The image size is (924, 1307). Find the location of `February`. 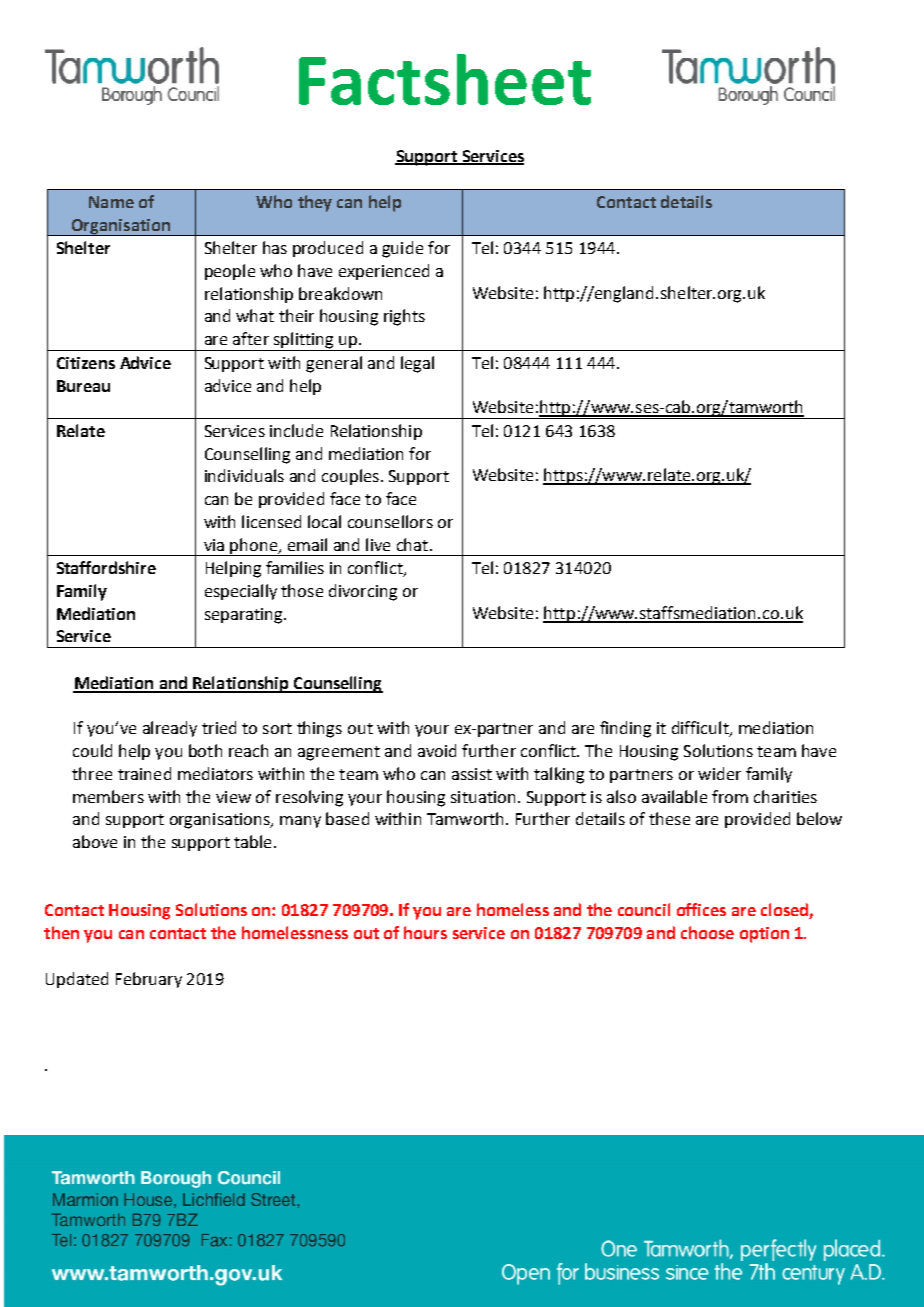

February is located at coordinates (149, 980).
